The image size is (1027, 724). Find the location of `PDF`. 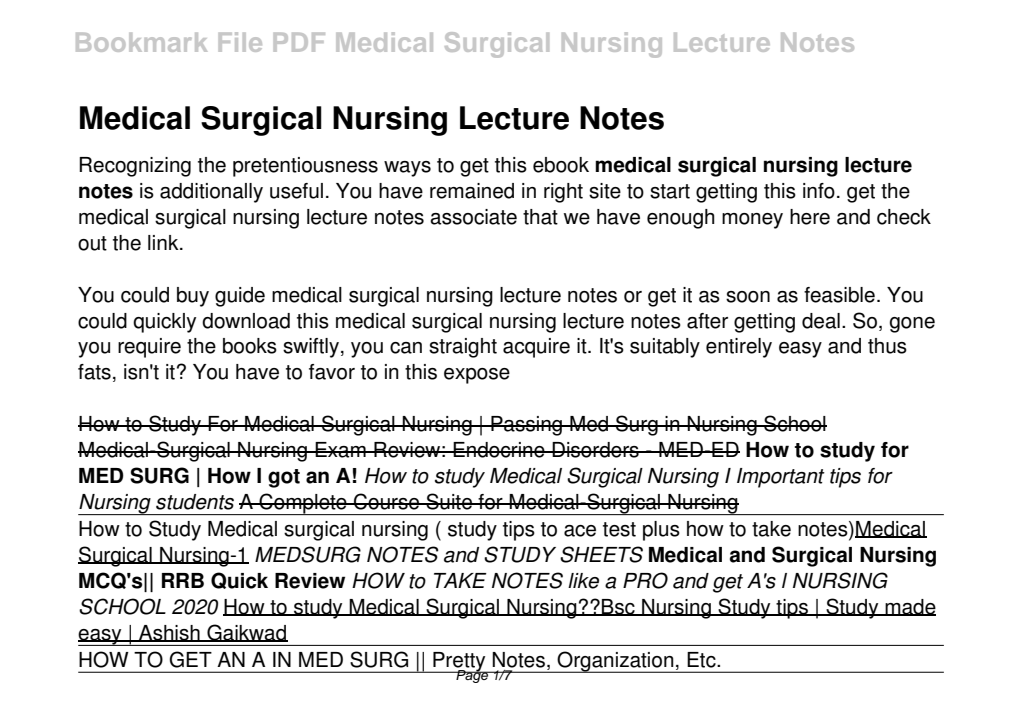

PDF is located at coordinates (299, 42).
